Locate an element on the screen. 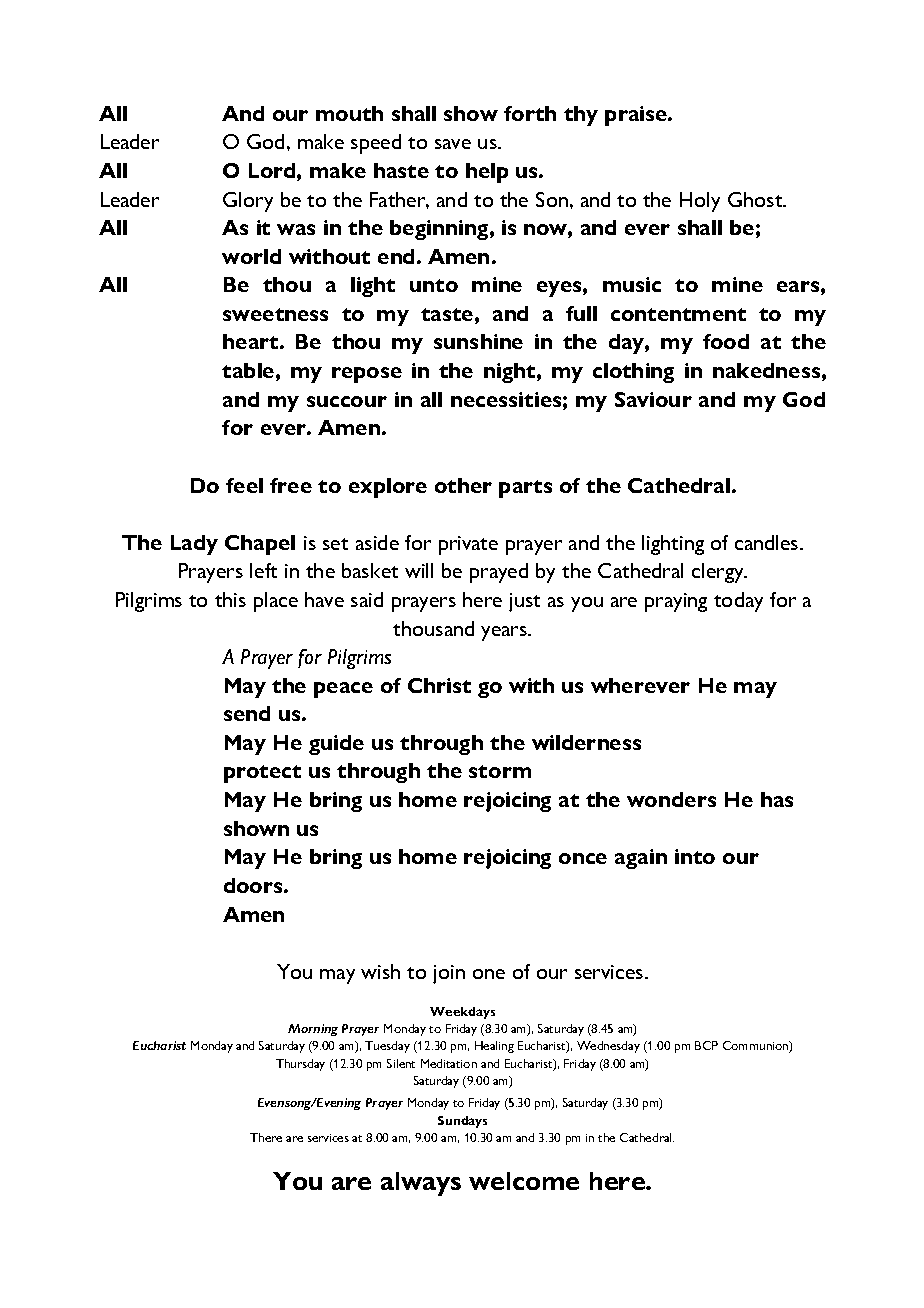  one is located at coordinates (489, 974).
